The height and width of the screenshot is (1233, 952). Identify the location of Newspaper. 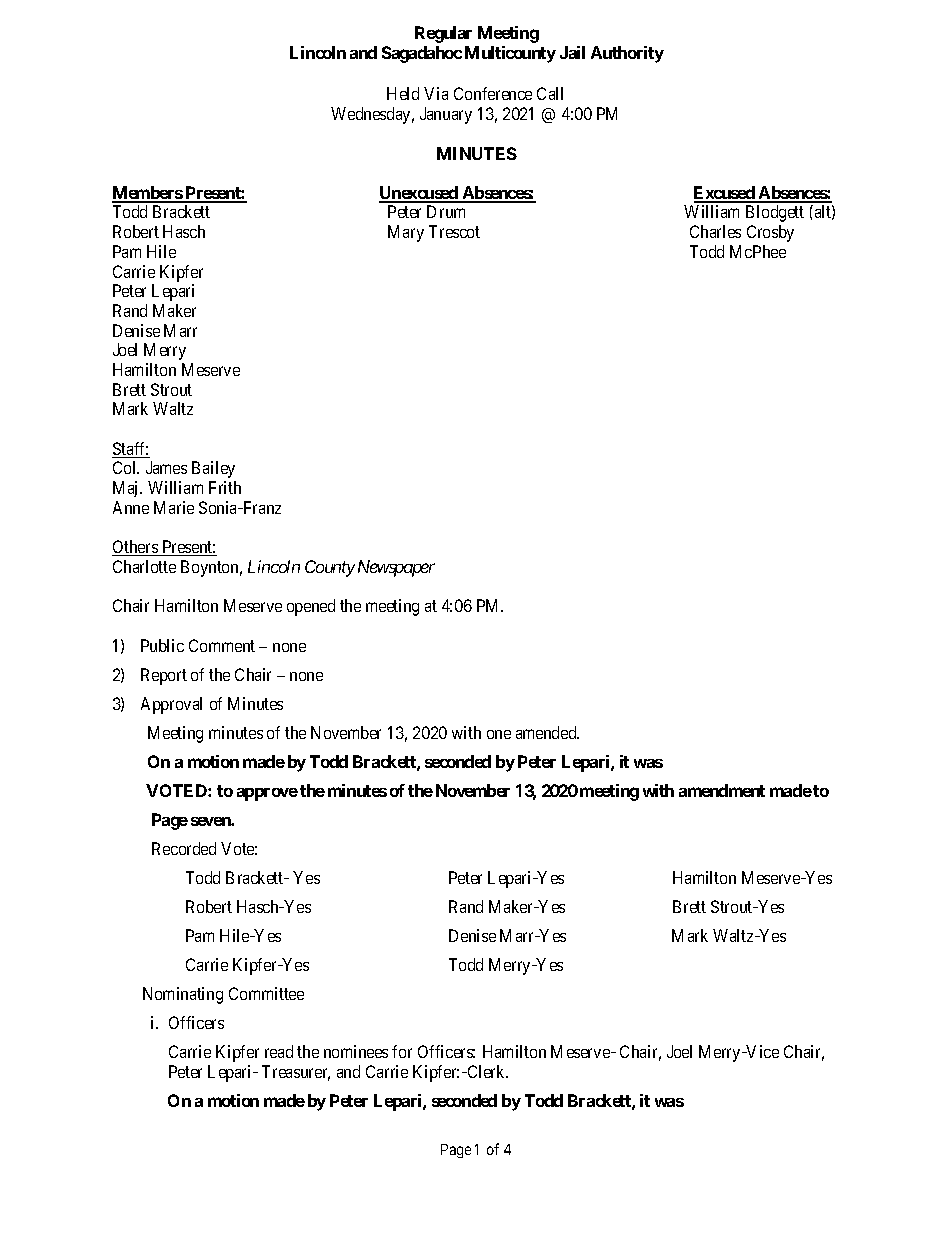
(396, 568).
